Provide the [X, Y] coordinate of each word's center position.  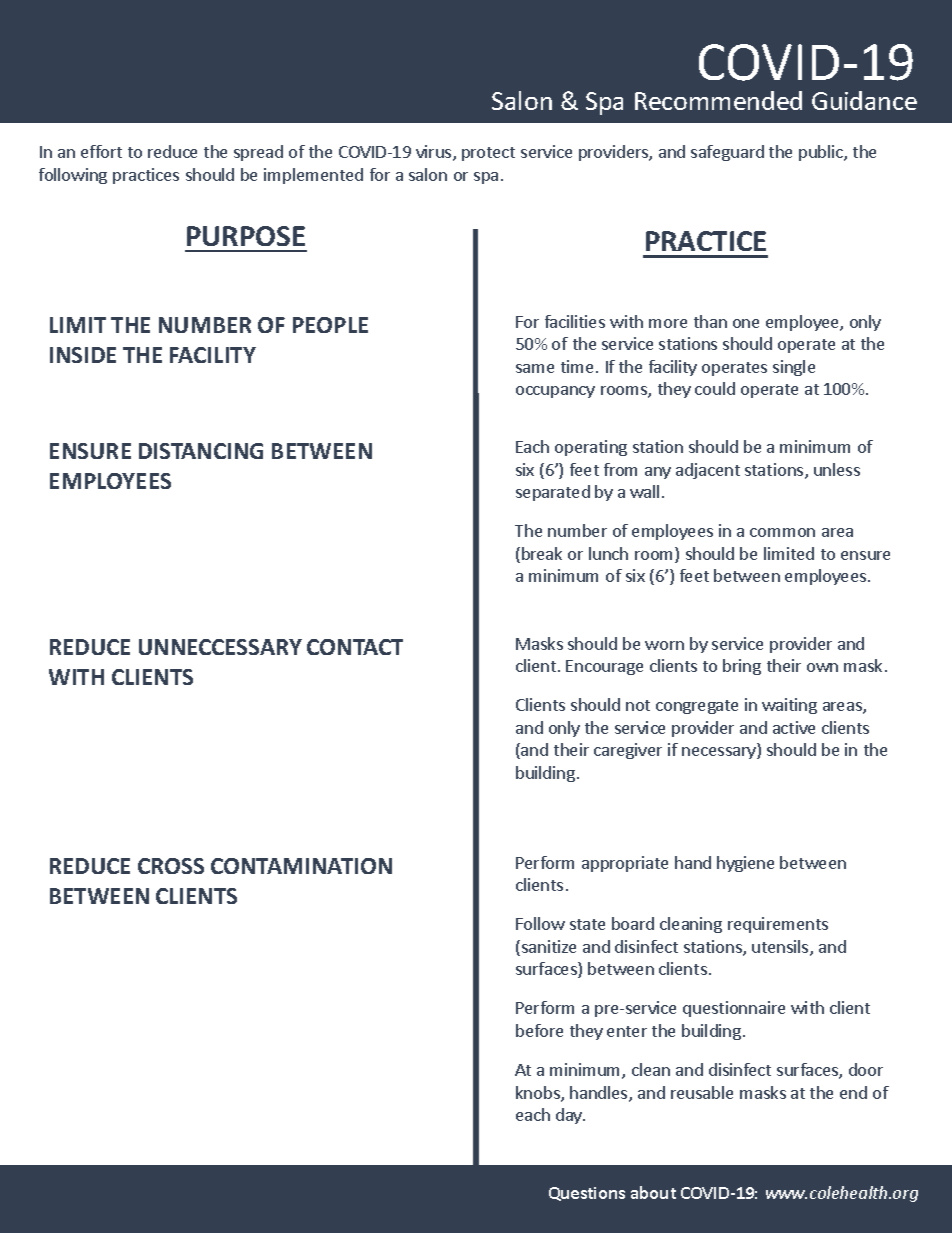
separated [553, 493]
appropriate [625, 864]
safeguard [727, 153]
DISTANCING [201, 451]
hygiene [745, 864]
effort [101, 151]
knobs [539, 1094]
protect [488, 154]
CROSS [171, 866]
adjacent [708, 471]
